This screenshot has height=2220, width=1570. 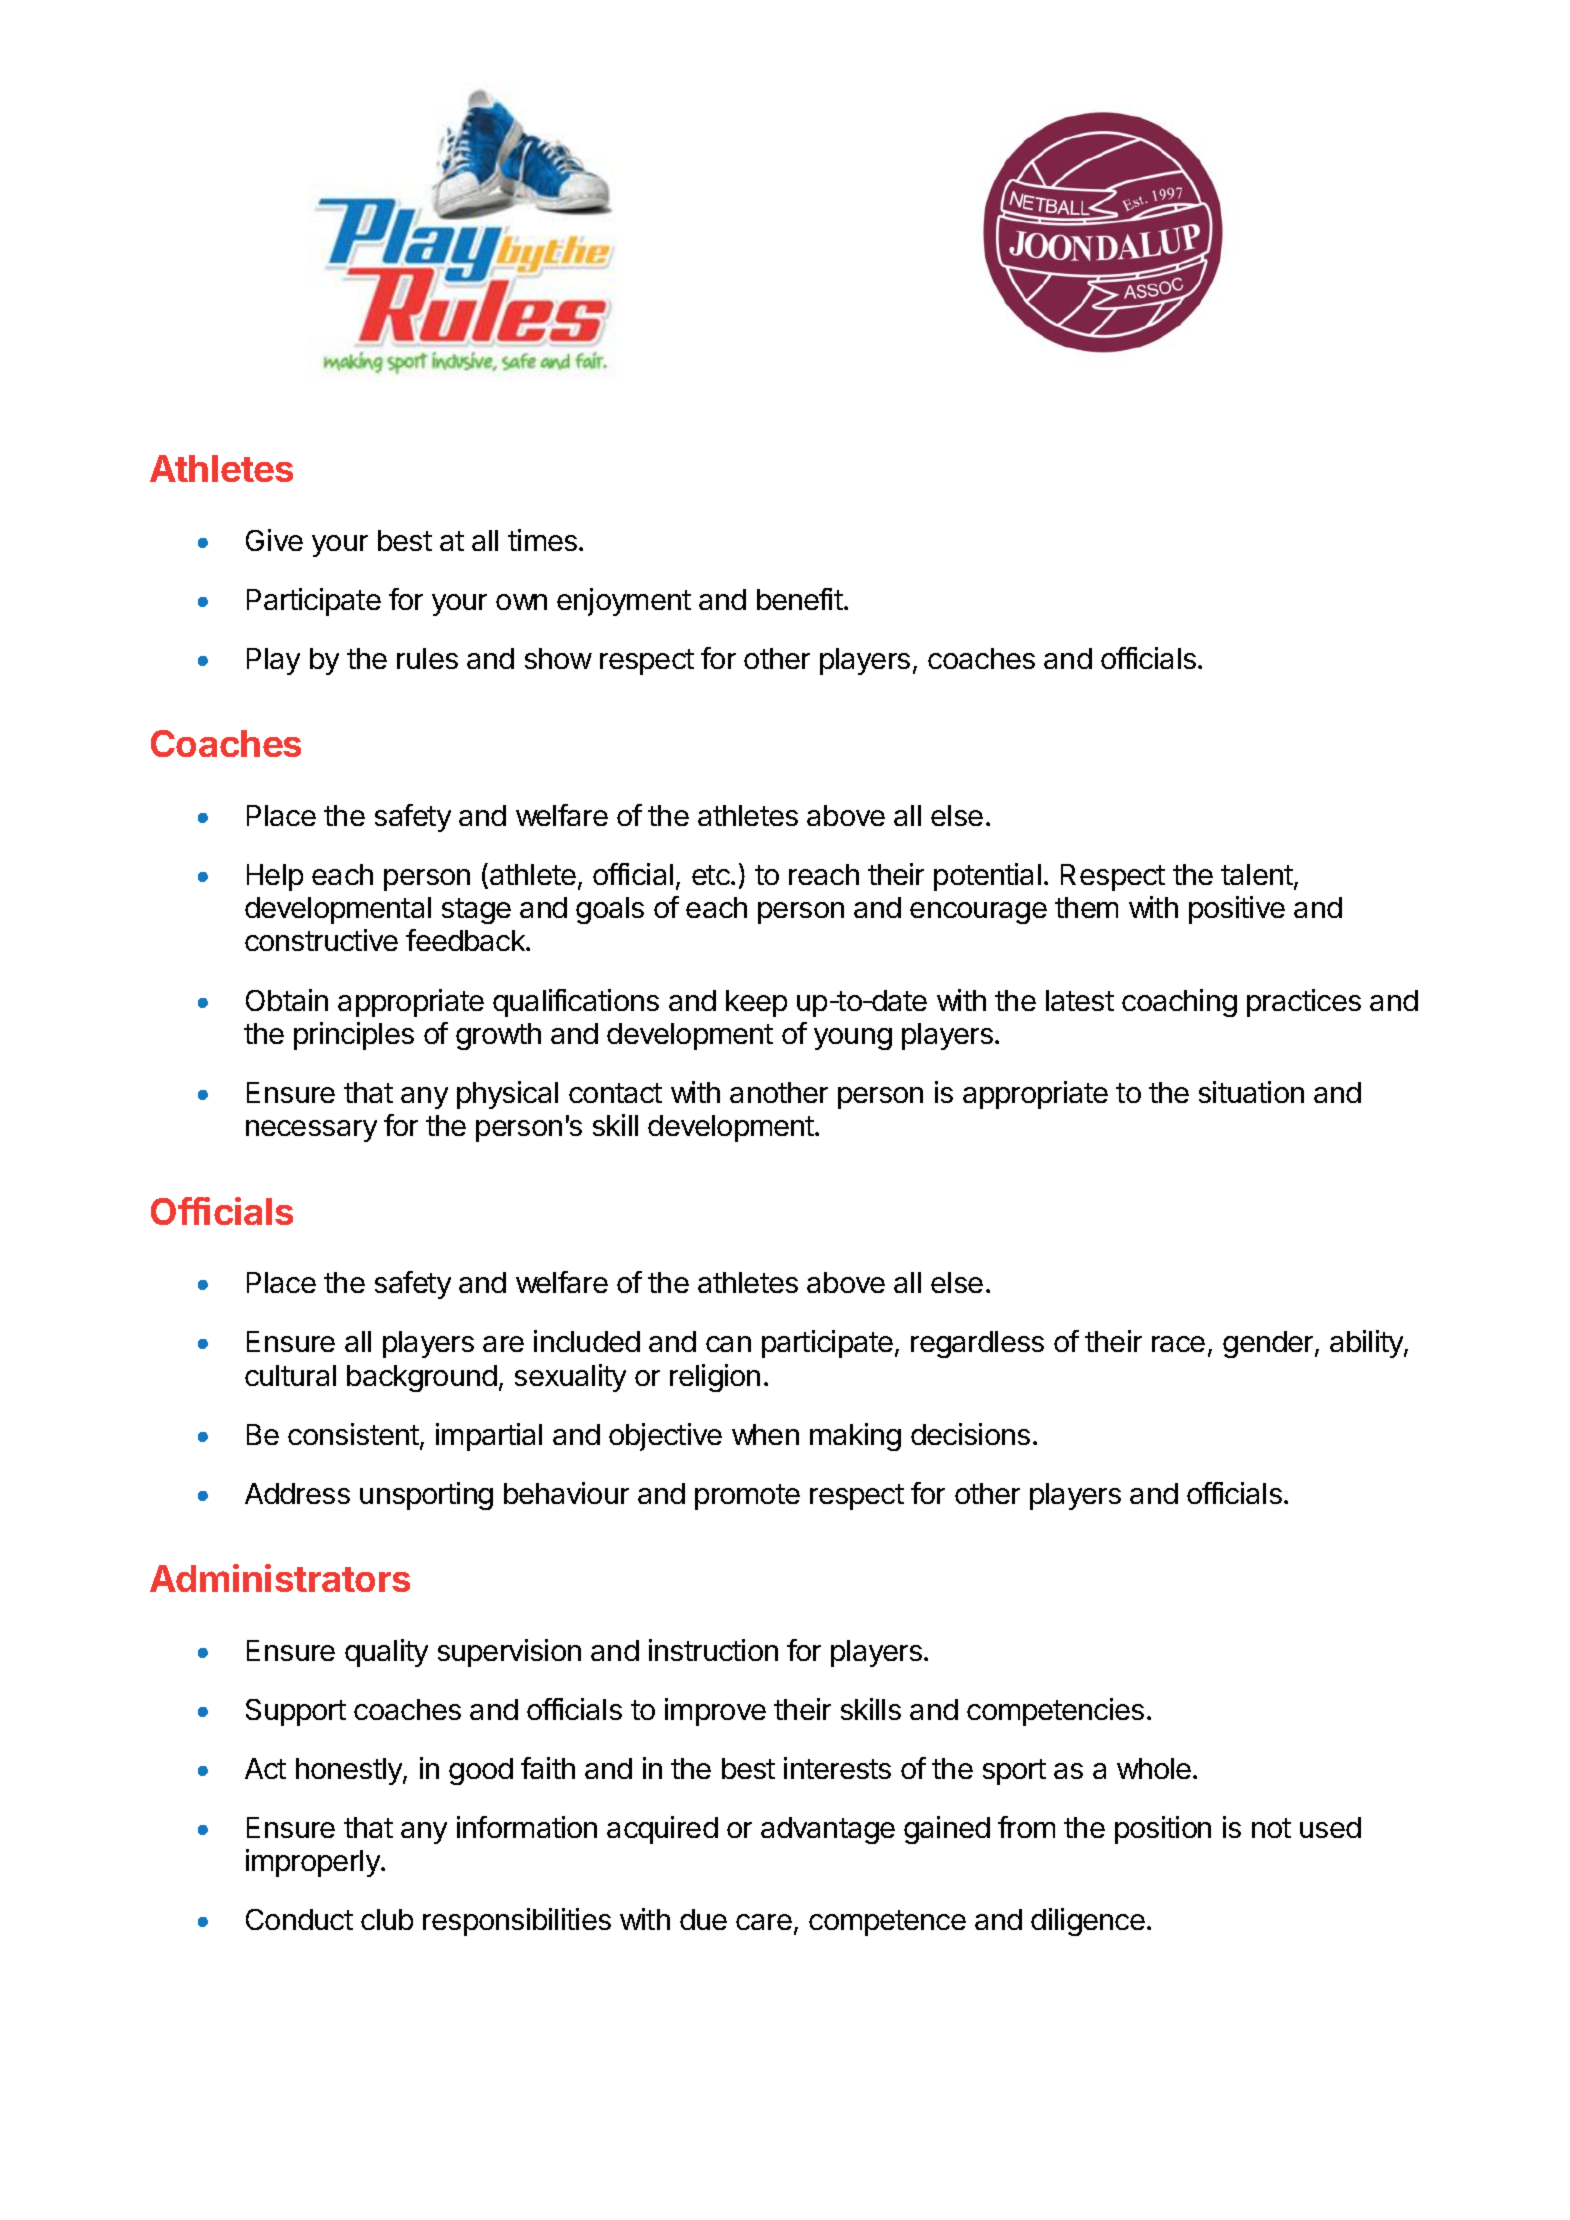 I want to click on benefit, so click(x=800, y=599).
